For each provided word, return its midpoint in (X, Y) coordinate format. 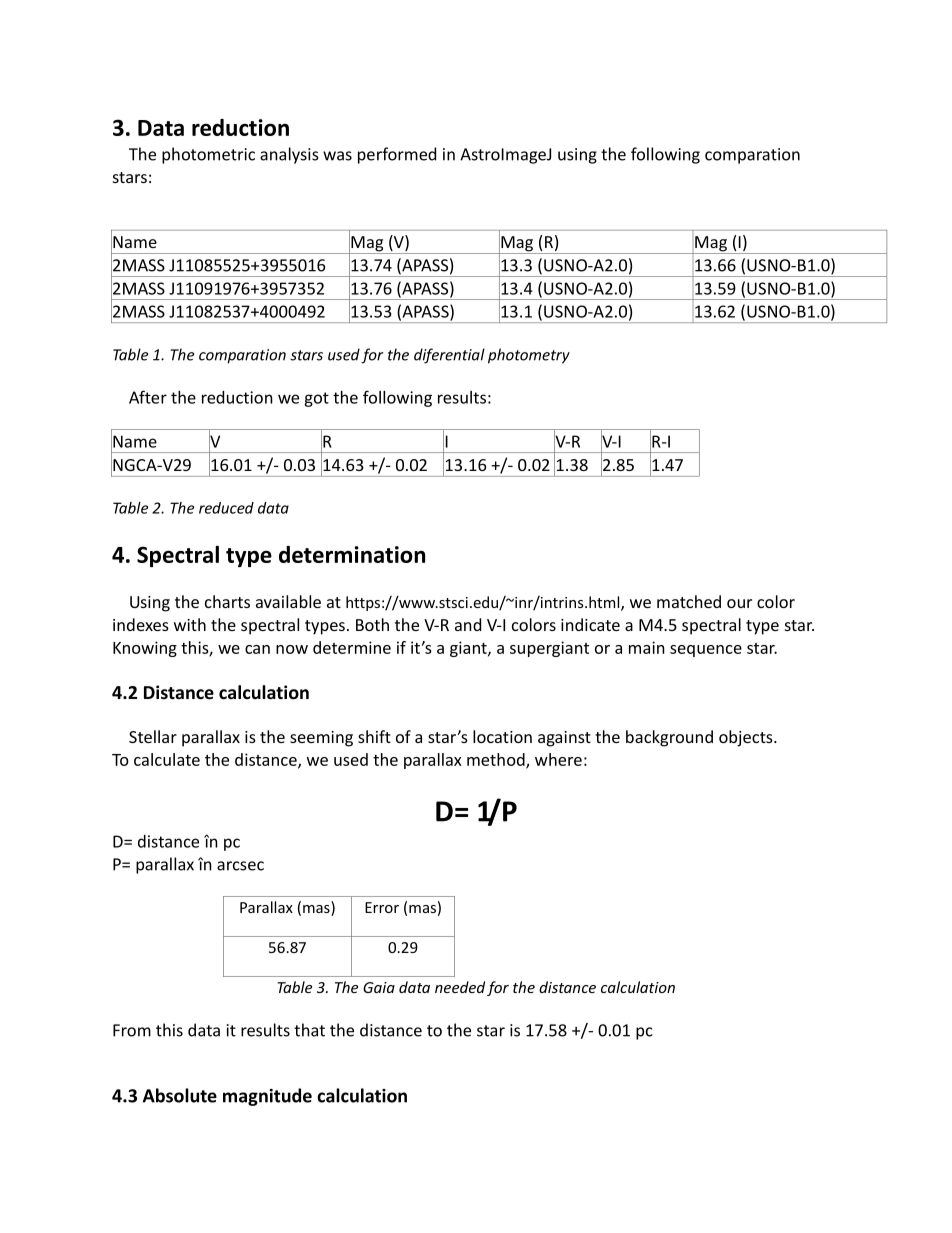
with (190, 624)
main (647, 647)
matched (689, 601)
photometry (529, 356)
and (468, 624)
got (316, 399)
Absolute (180, 1095)
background (669, 738)
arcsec (240, 866)
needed (460, 987)
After (148, 397)
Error (382, 907)
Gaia (379, 987)
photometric (208, 155)
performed (397, 155)
